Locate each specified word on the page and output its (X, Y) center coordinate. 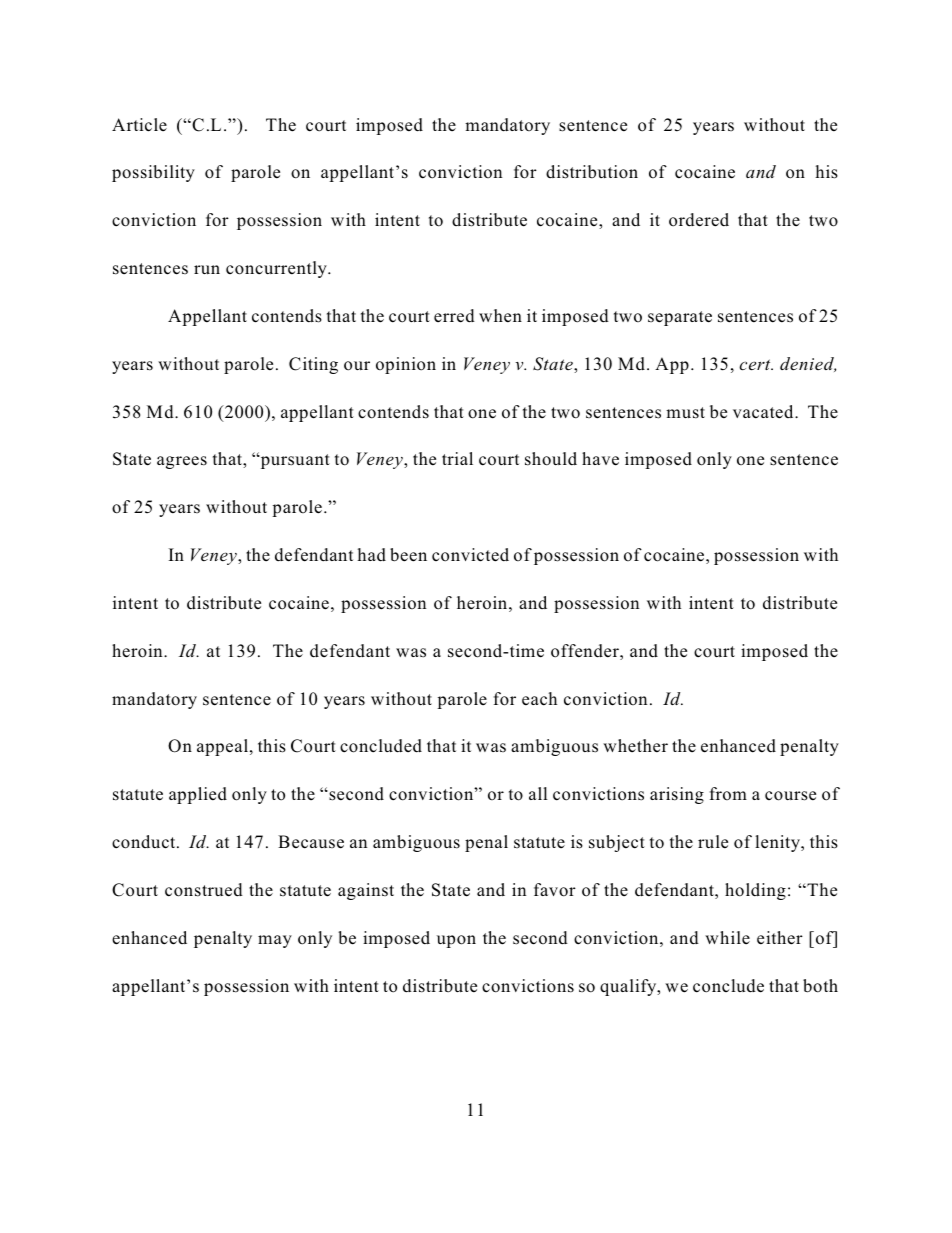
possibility (153, 173)
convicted (470, 555)
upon (456, 941)
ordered (699, 220)
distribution (592, 172)
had (371, 555)
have (600, 459)
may (275, 941)
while (727, 937)
